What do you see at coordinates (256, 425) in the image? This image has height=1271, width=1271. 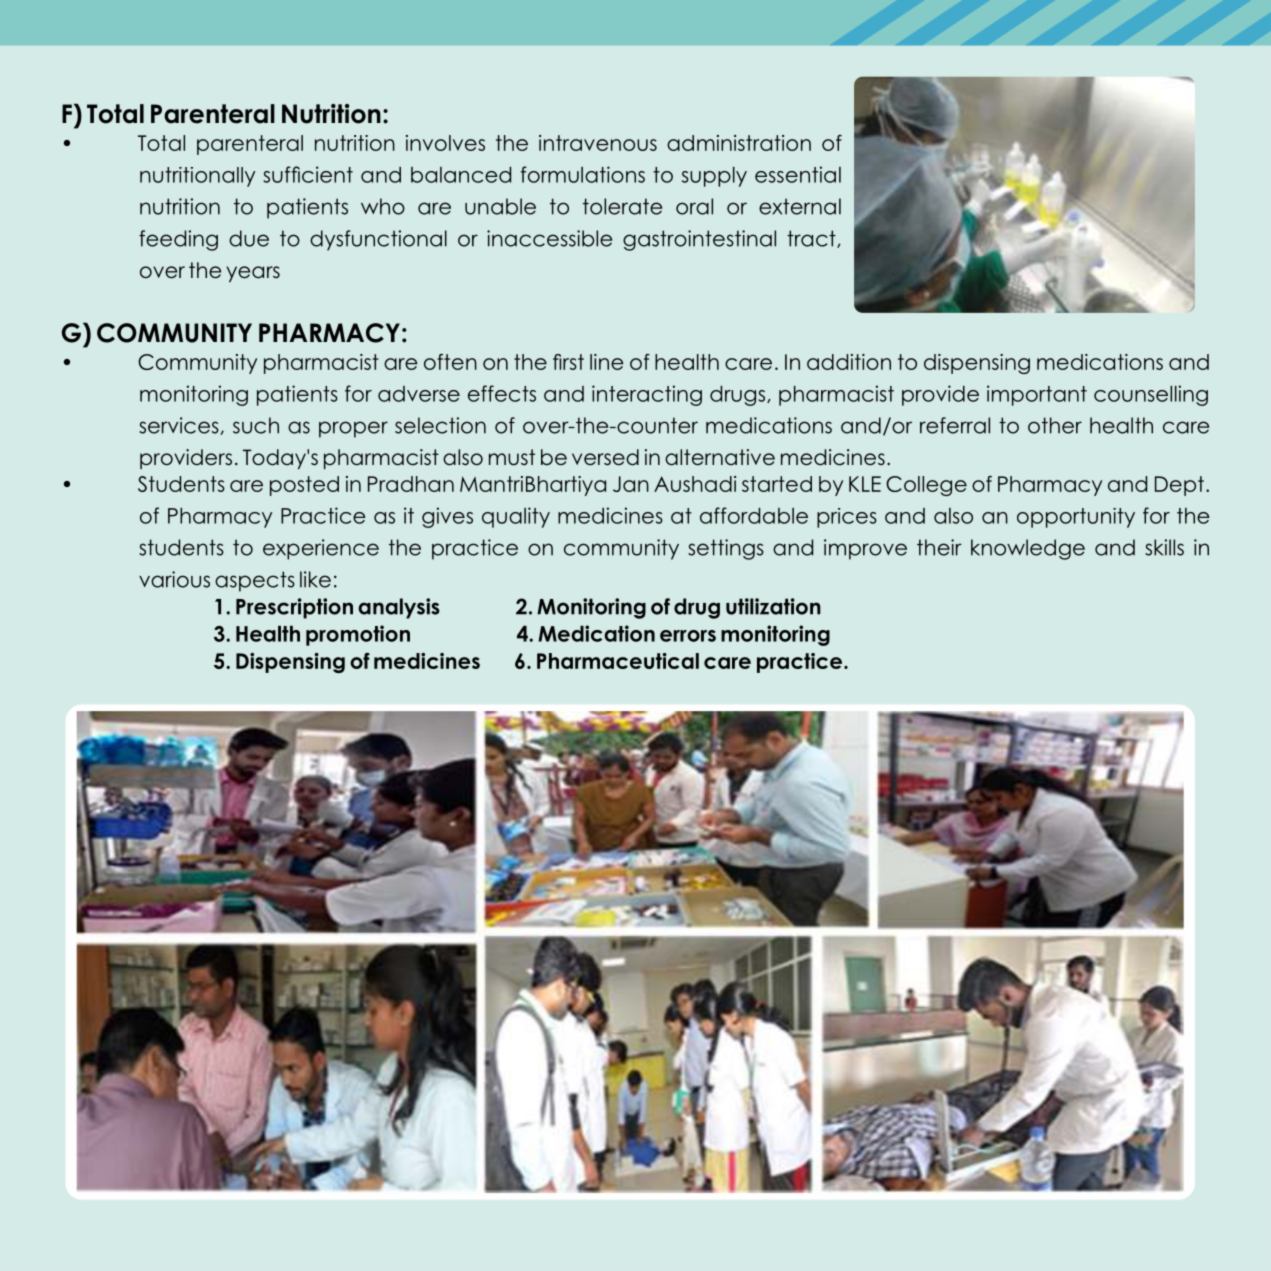 I see `such` at bounding box center [256, 425].
